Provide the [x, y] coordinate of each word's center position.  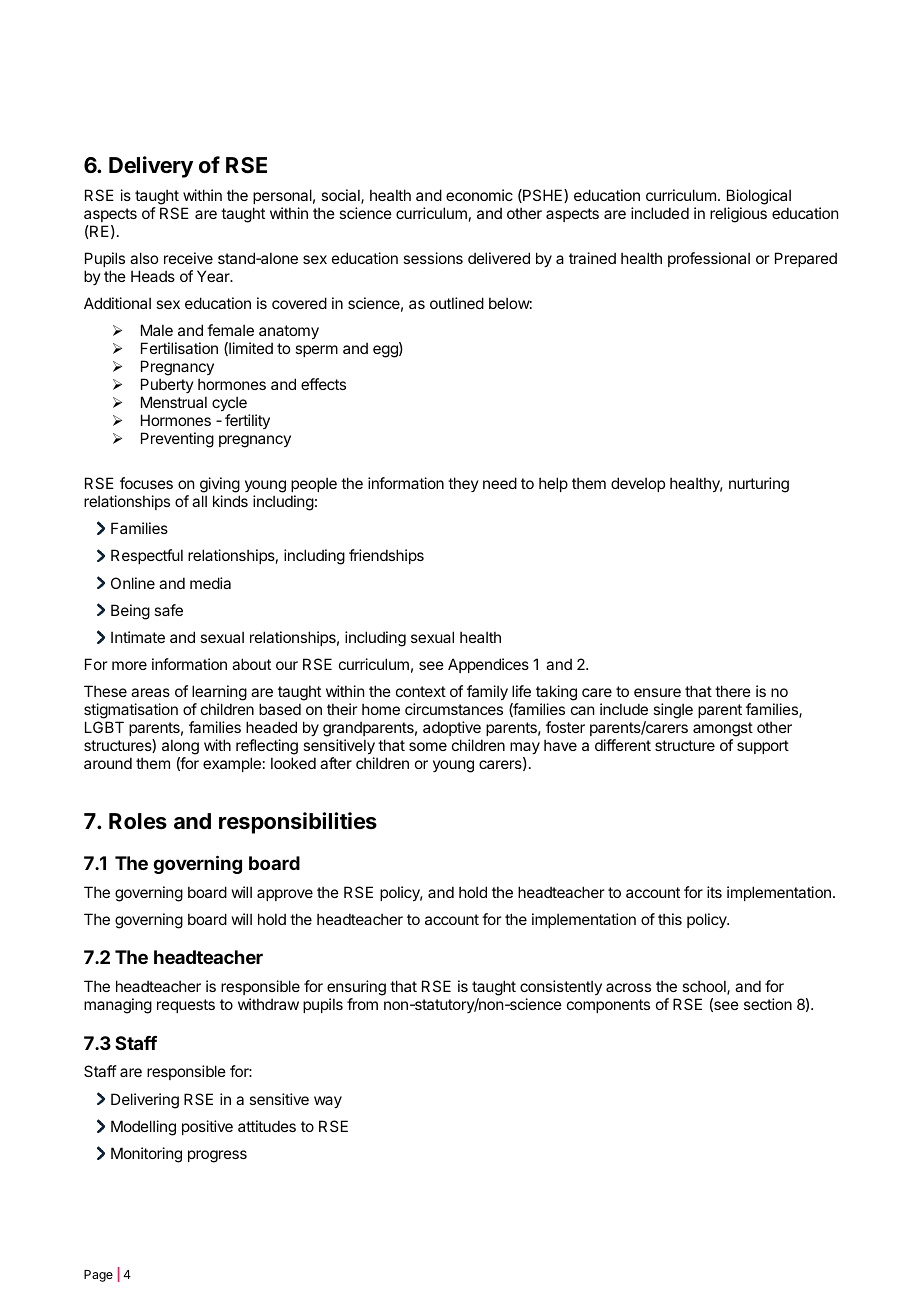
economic [479, 195]
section [768, 1004]
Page [98, 1276]
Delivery [151, 167]
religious [738, 215]
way [328, 1102]
